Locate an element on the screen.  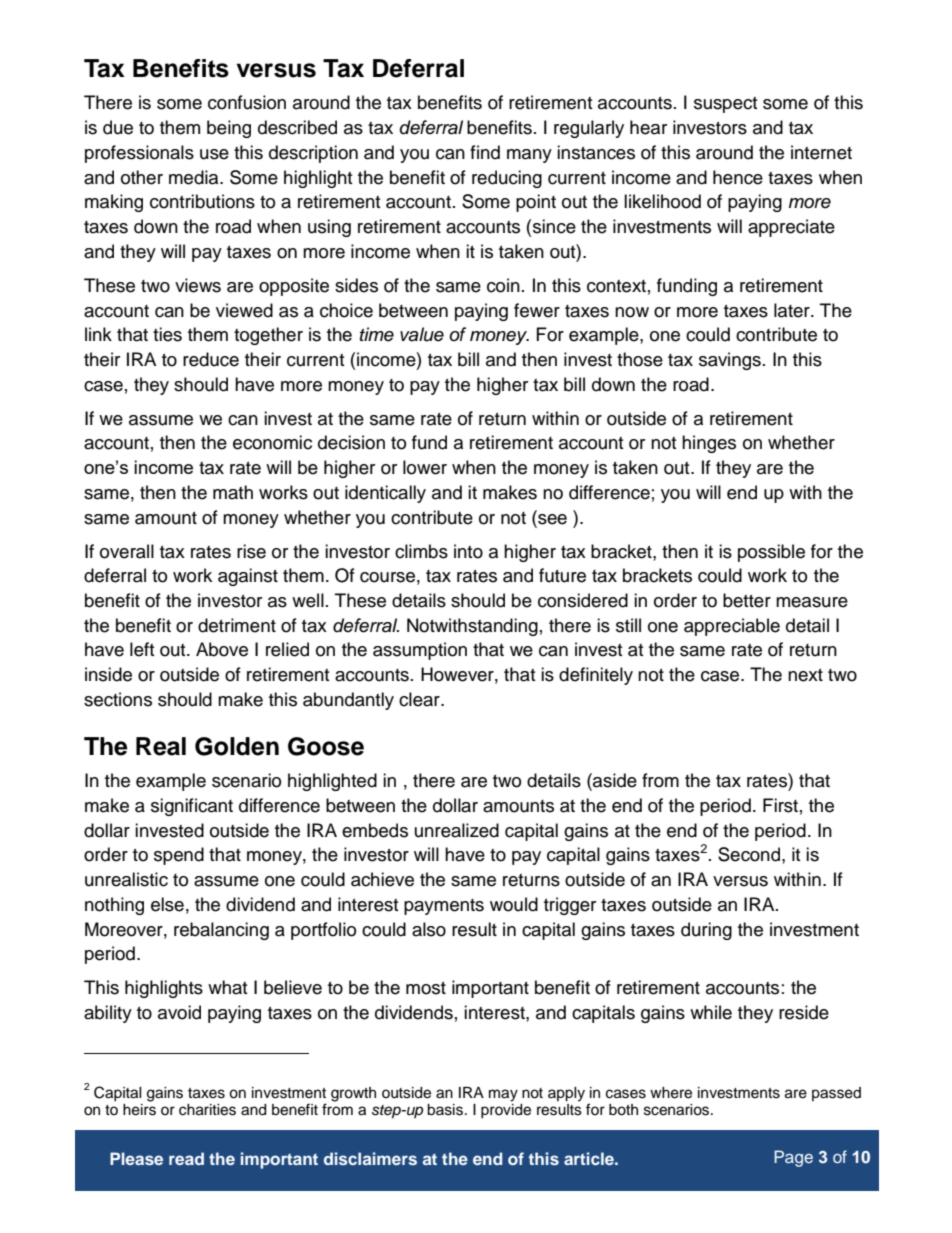
into is located at coordinates (468, 551).
